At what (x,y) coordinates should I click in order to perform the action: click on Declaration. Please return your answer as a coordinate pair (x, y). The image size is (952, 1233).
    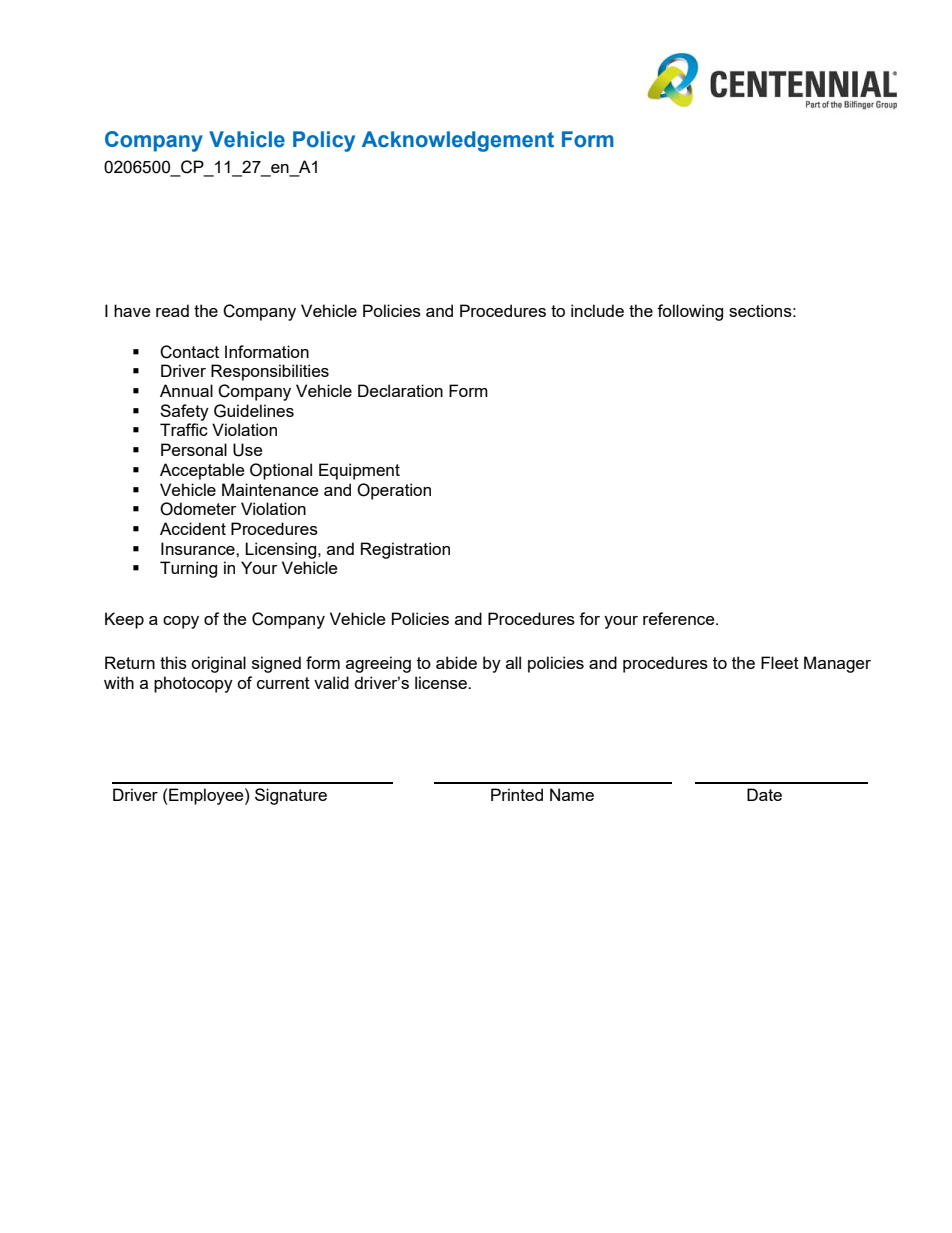
    Looking at the image, I should click on (400, 390).
